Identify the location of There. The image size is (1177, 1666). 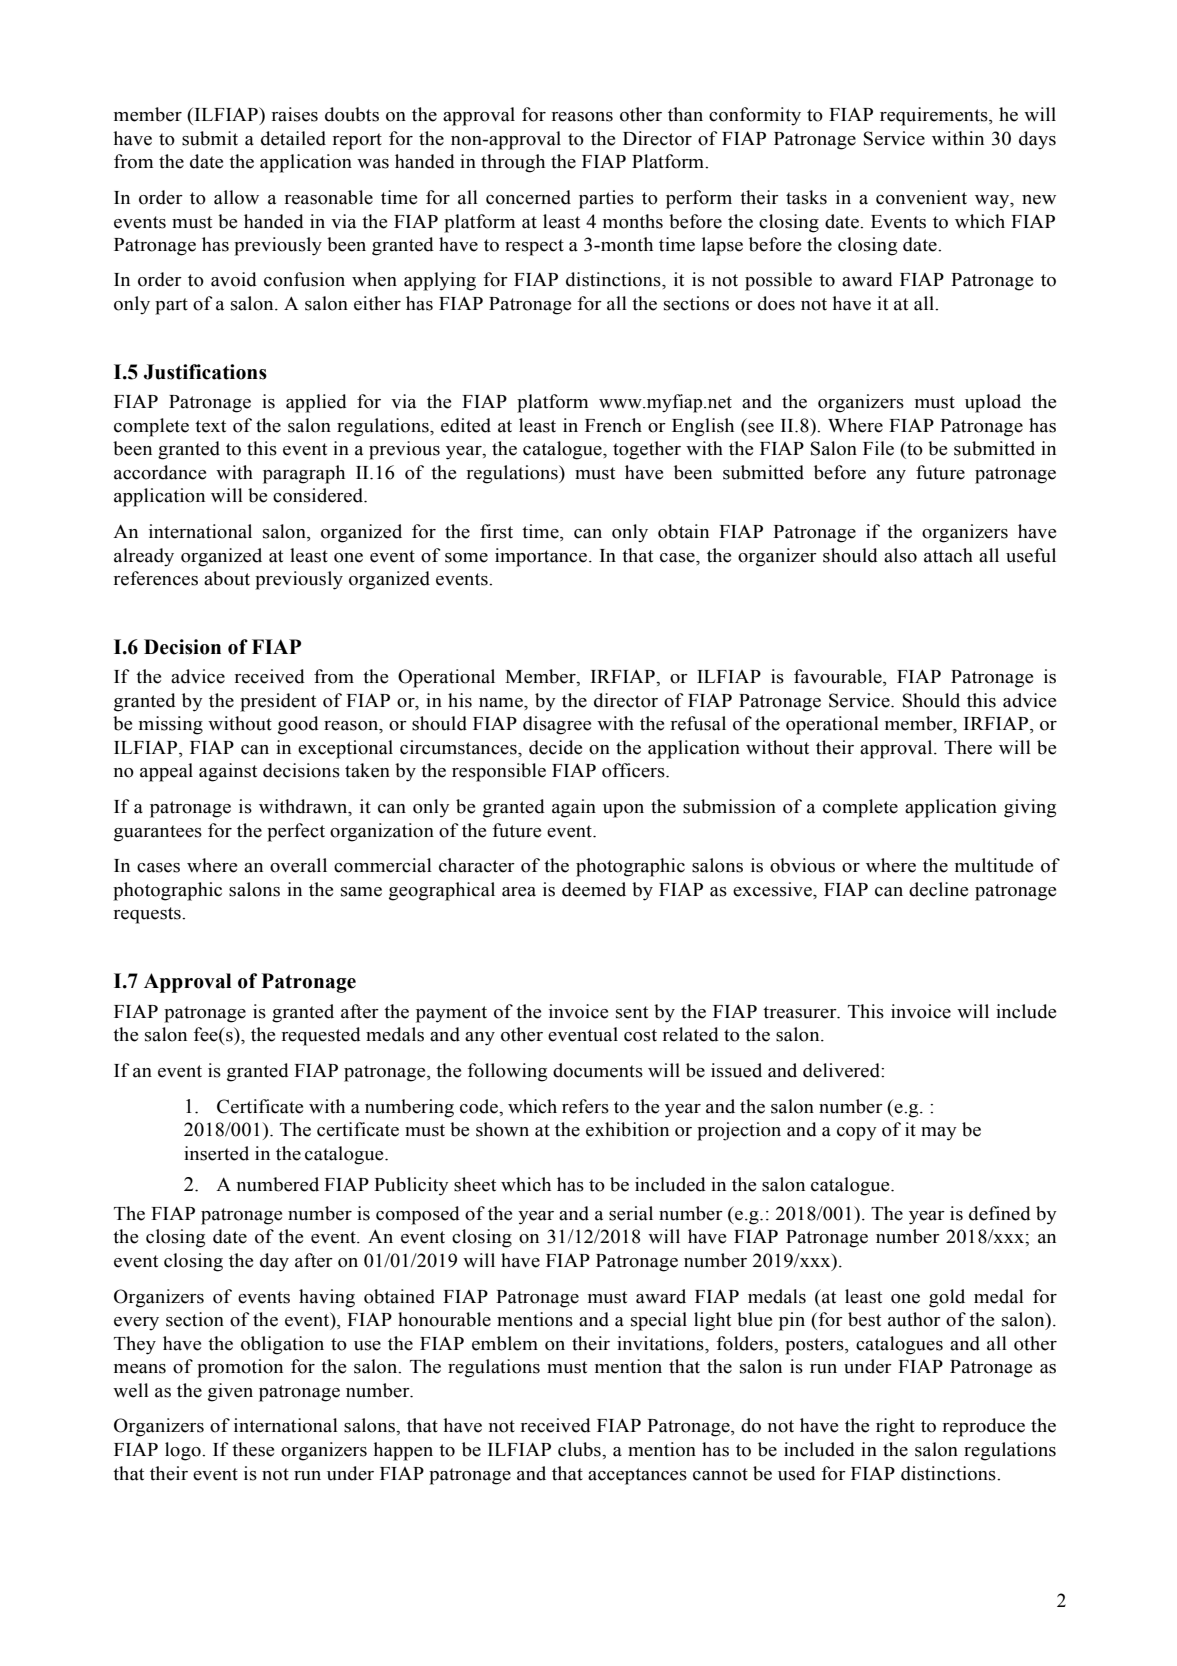
(968, 747).
